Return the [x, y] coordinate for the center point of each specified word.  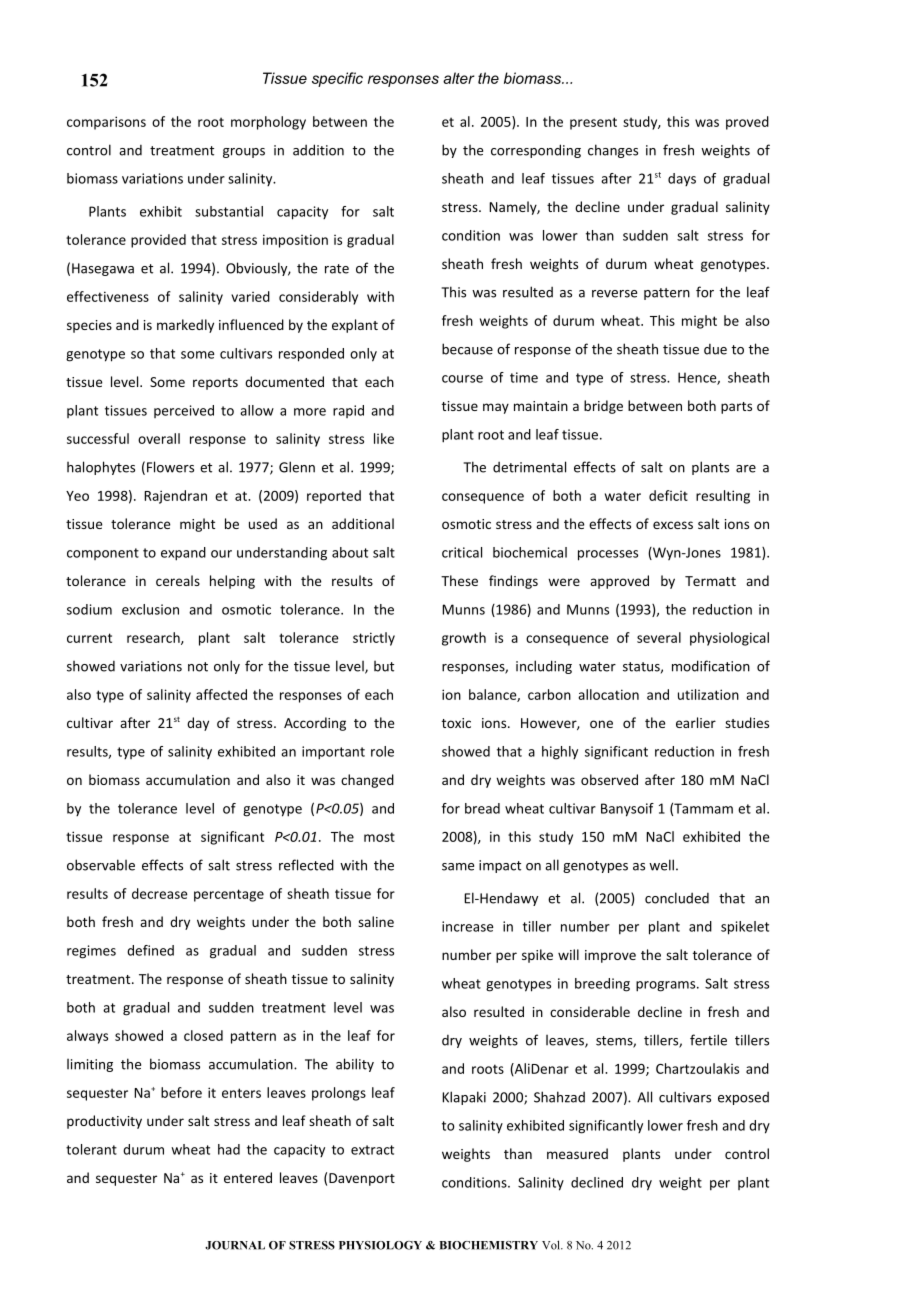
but [384, 666]
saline [376, 921]
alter [459, 78]
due [715, 349]
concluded [677, 898]
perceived [184, 411]
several [659, 637]
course [462, 379]
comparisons [106, 123]
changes [613, 151]
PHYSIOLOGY [380, 1245]
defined [150, 950]
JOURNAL [235, 1245]
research [154, 638]
